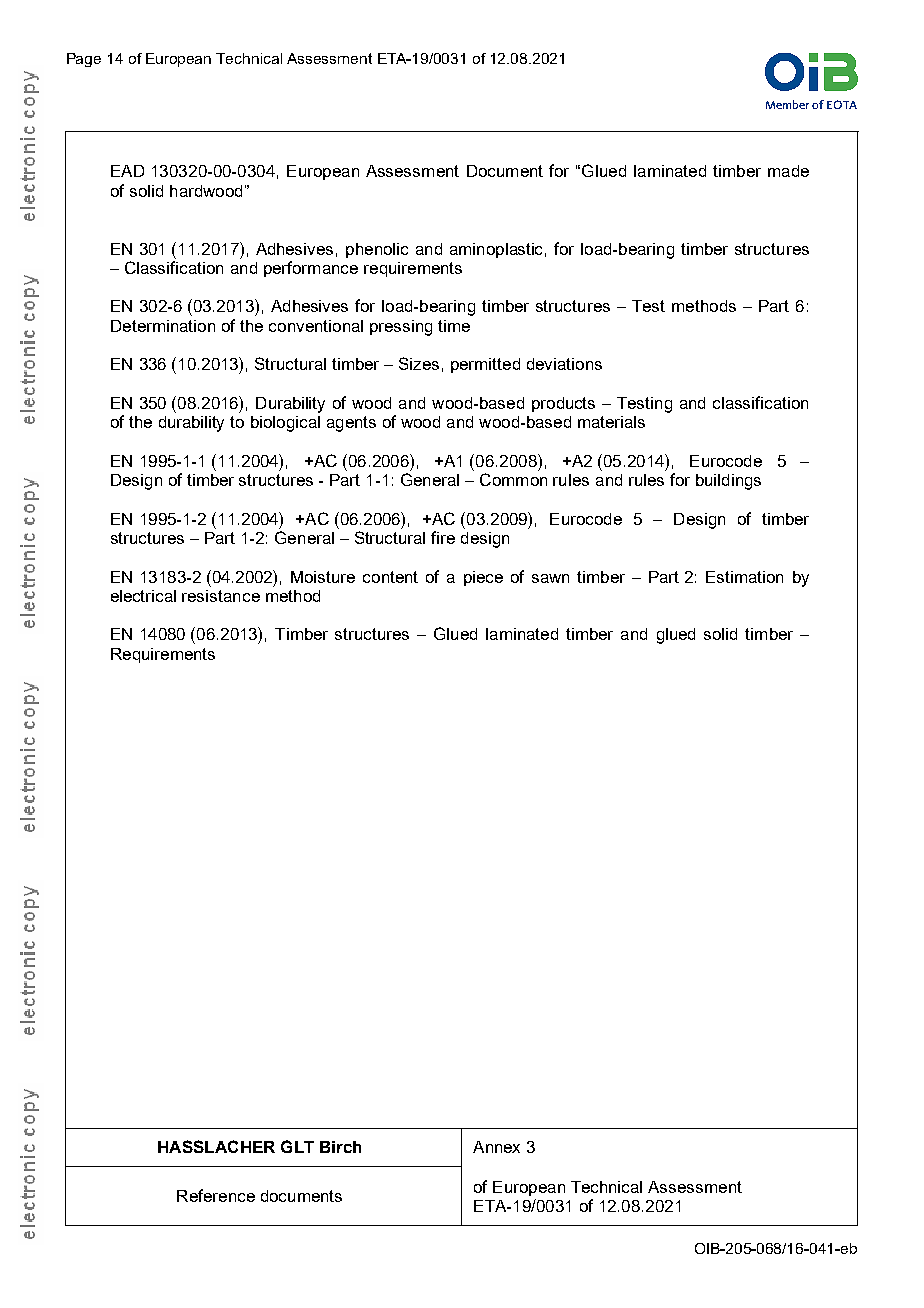  Describe the element at coordinates (216, 1195) in the screenshot. I see `Reference` at that location.
